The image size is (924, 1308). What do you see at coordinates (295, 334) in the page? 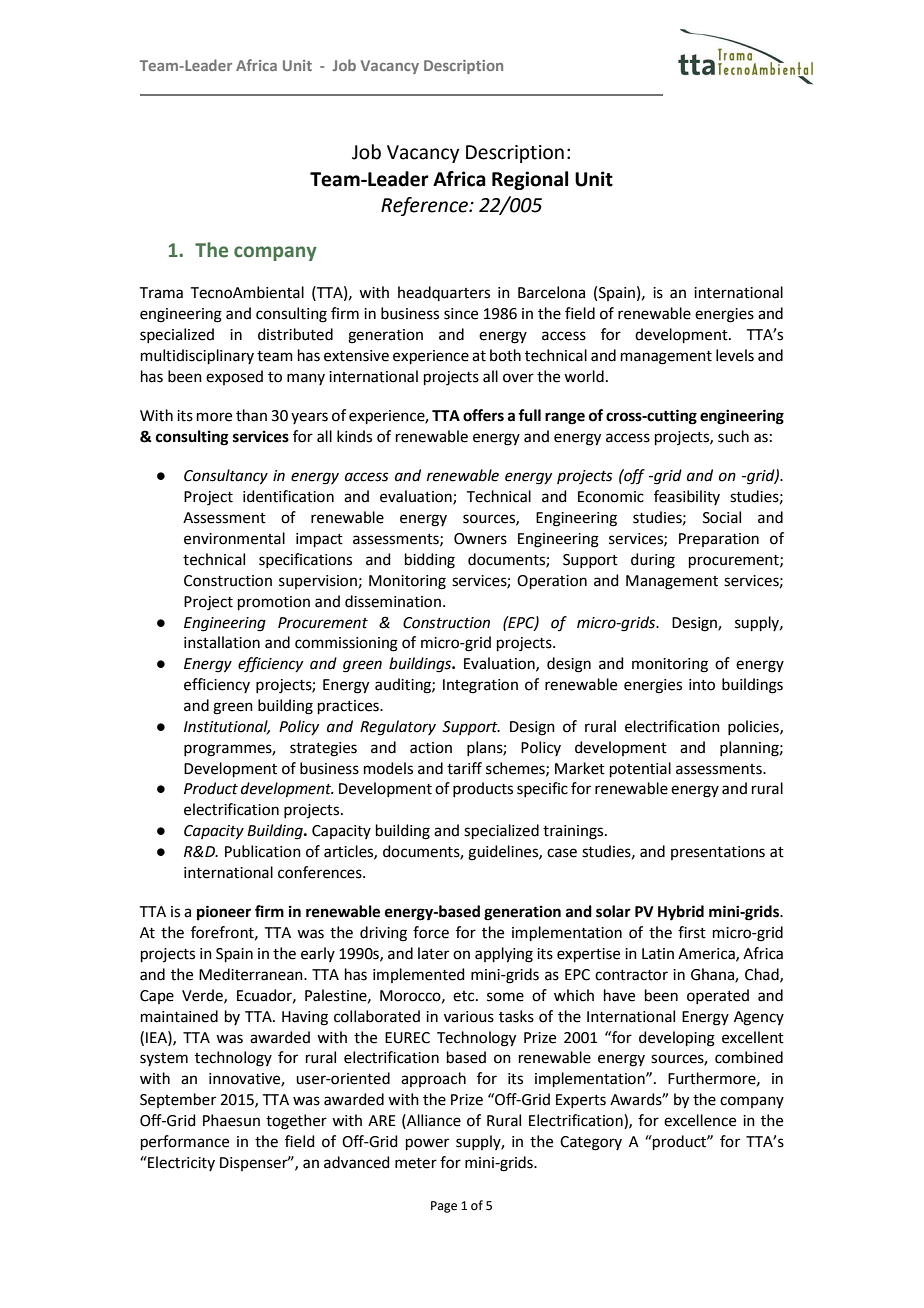
I see `distributed` at bounding box center [295, 334].
